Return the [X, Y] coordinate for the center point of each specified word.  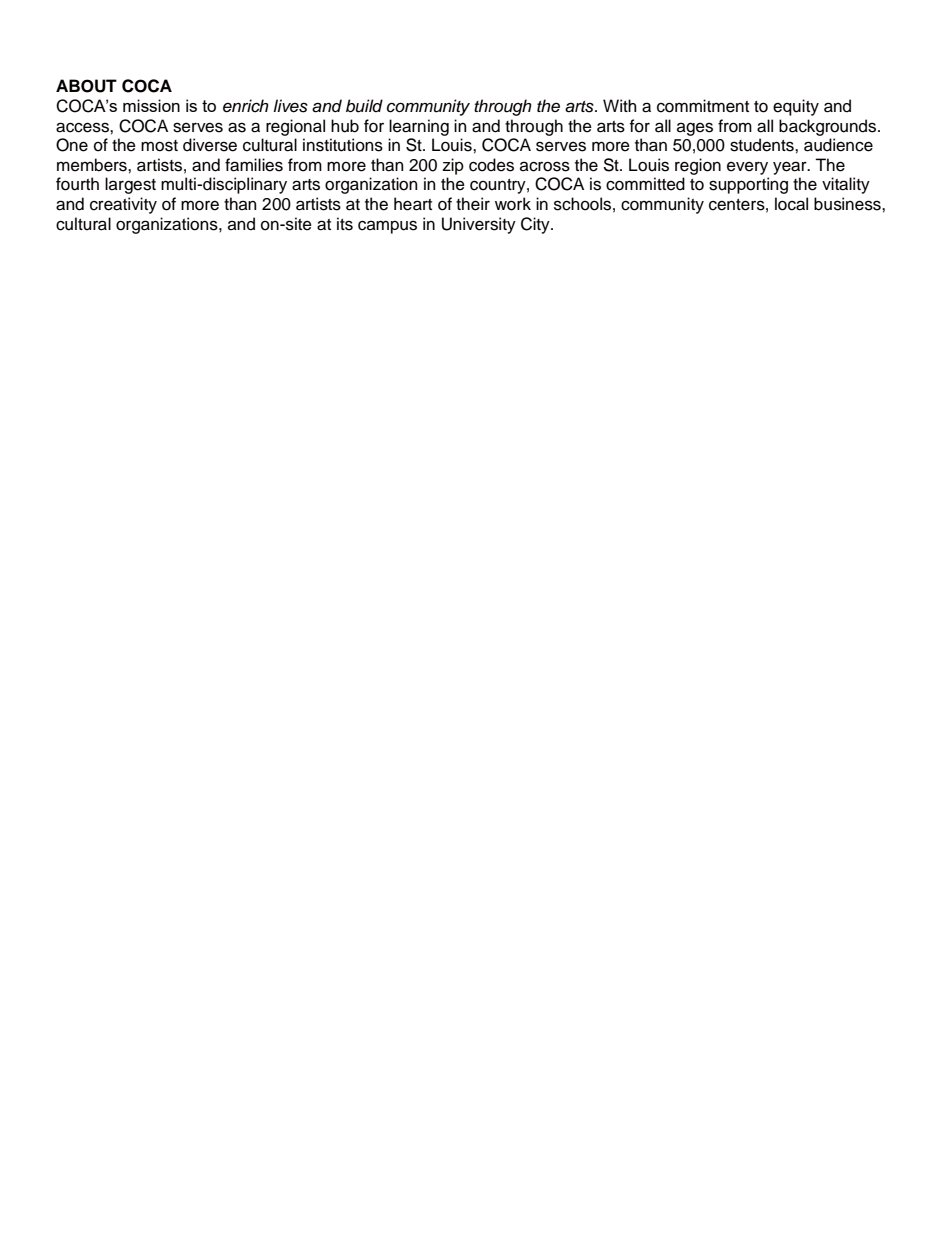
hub [345, 126]
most [159, 146]
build [364, 106]
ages [695, 129]
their [473, 204]
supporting [748, 185]
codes [491, 165]
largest [130, 185]
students [763, 145]
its [345, 224]
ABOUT [86, 86]
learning [419, 127]
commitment [703, 106]
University [479, 225]
